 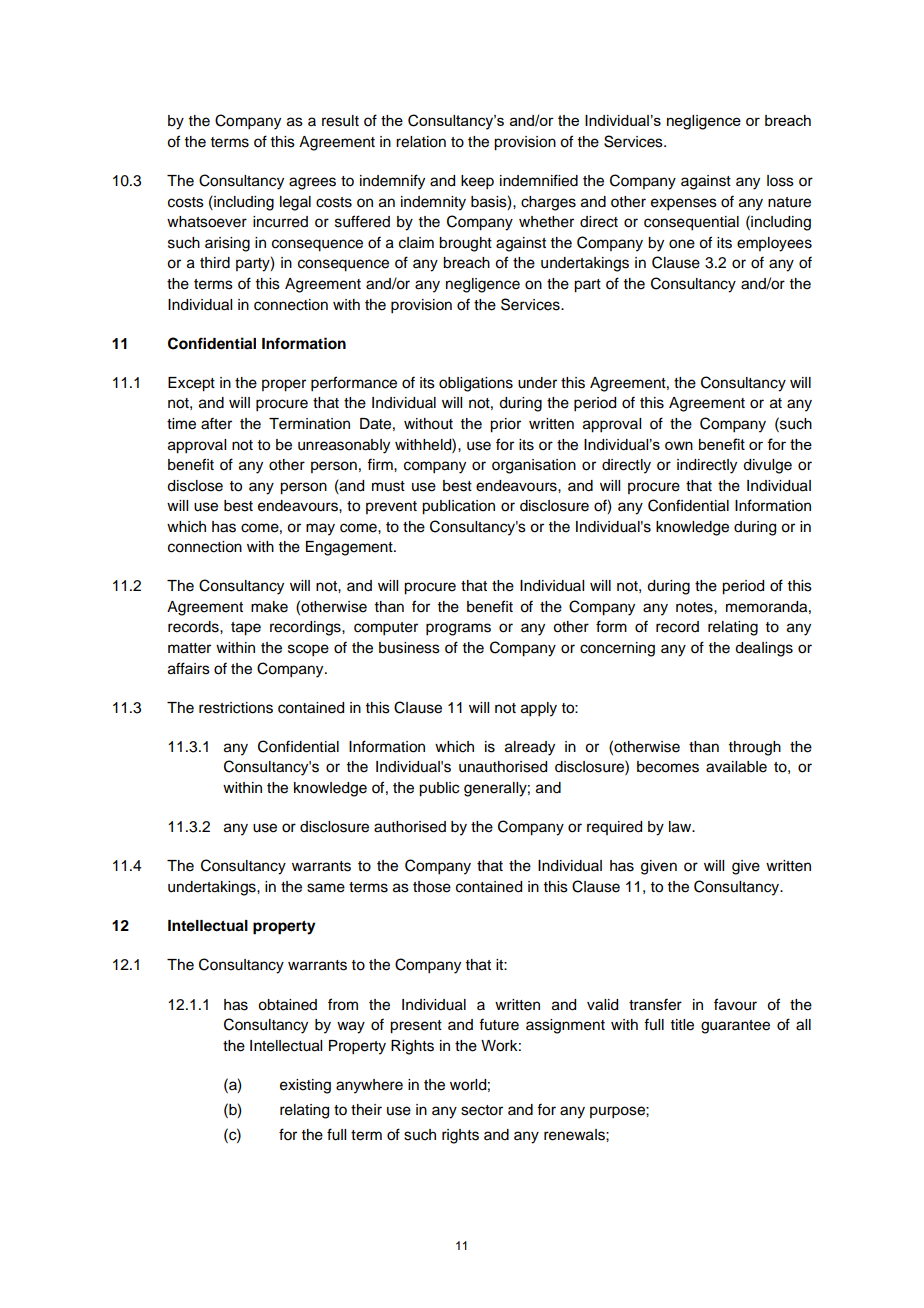 What do you see at coordinates (684, 204) in the screenshot?
I see `expenses` at bounding box center [684, 204].
